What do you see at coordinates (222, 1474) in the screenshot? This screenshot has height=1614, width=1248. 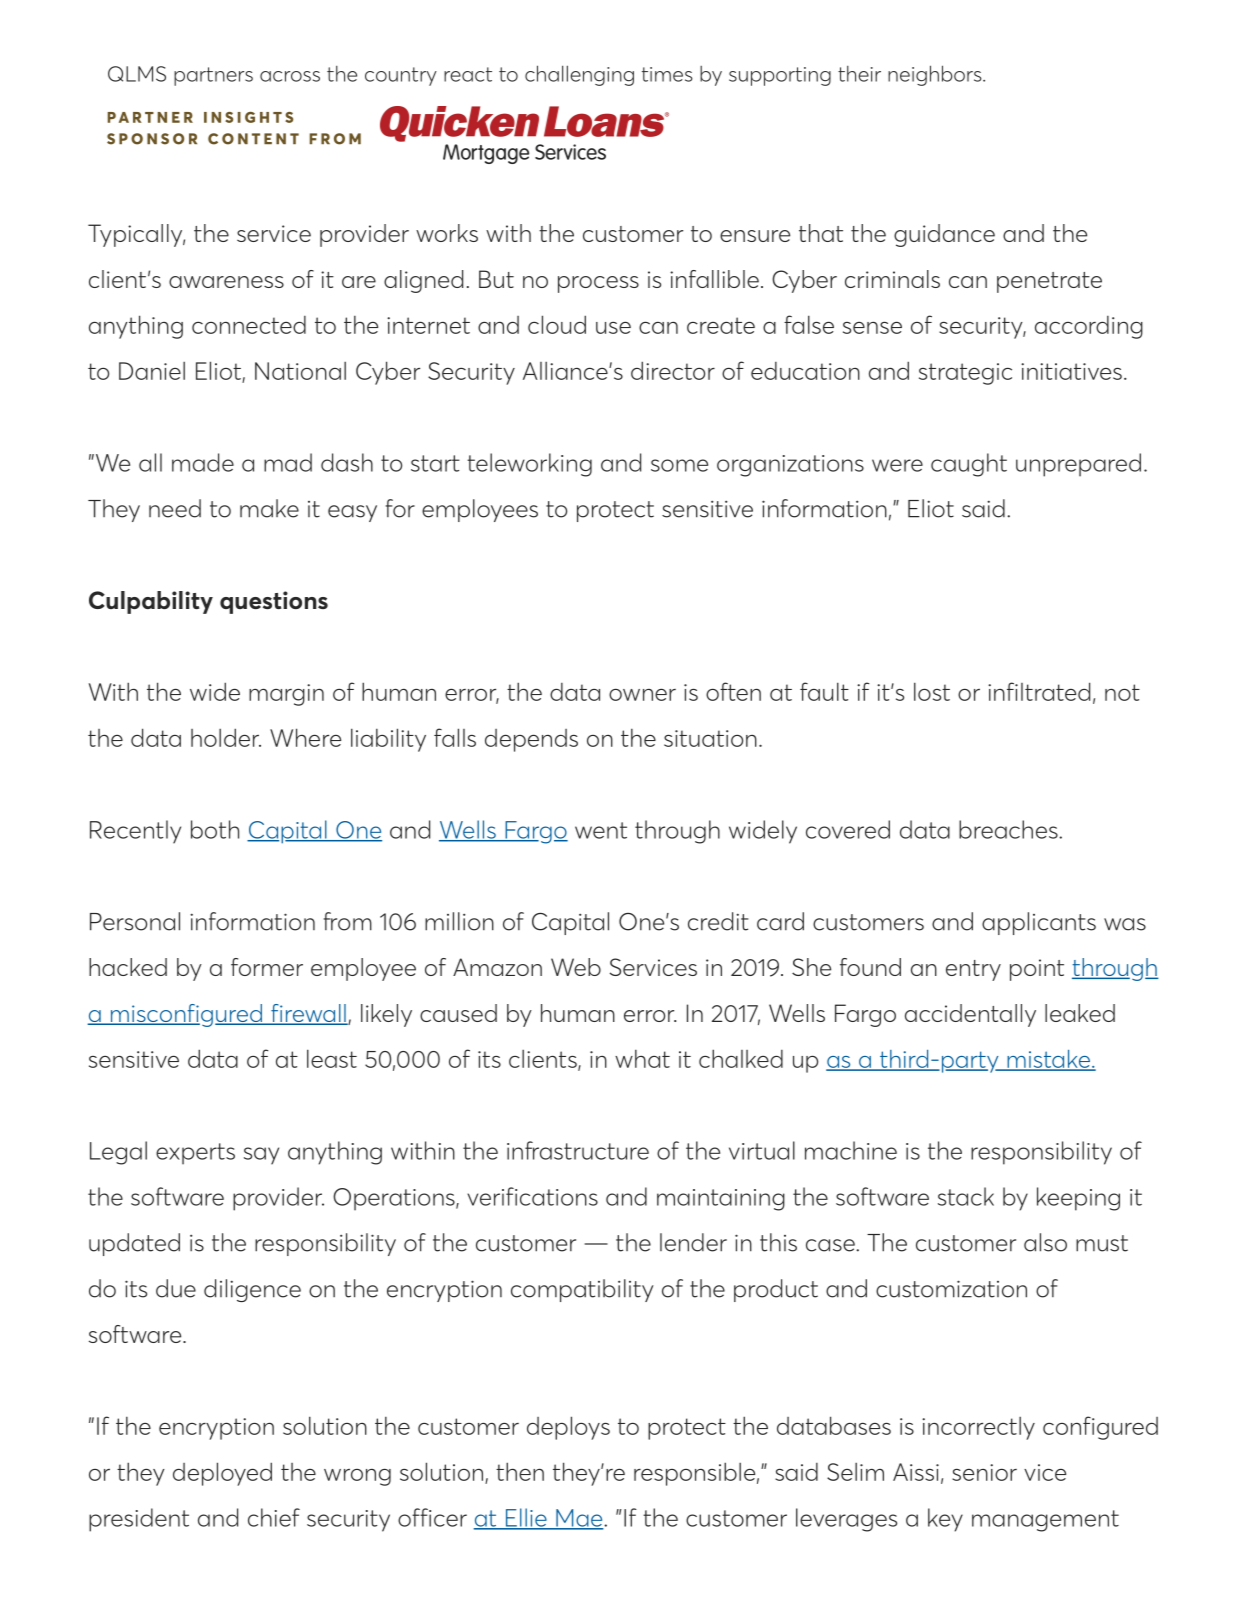 I see `deployed` at bounding box center [222, 1474].
